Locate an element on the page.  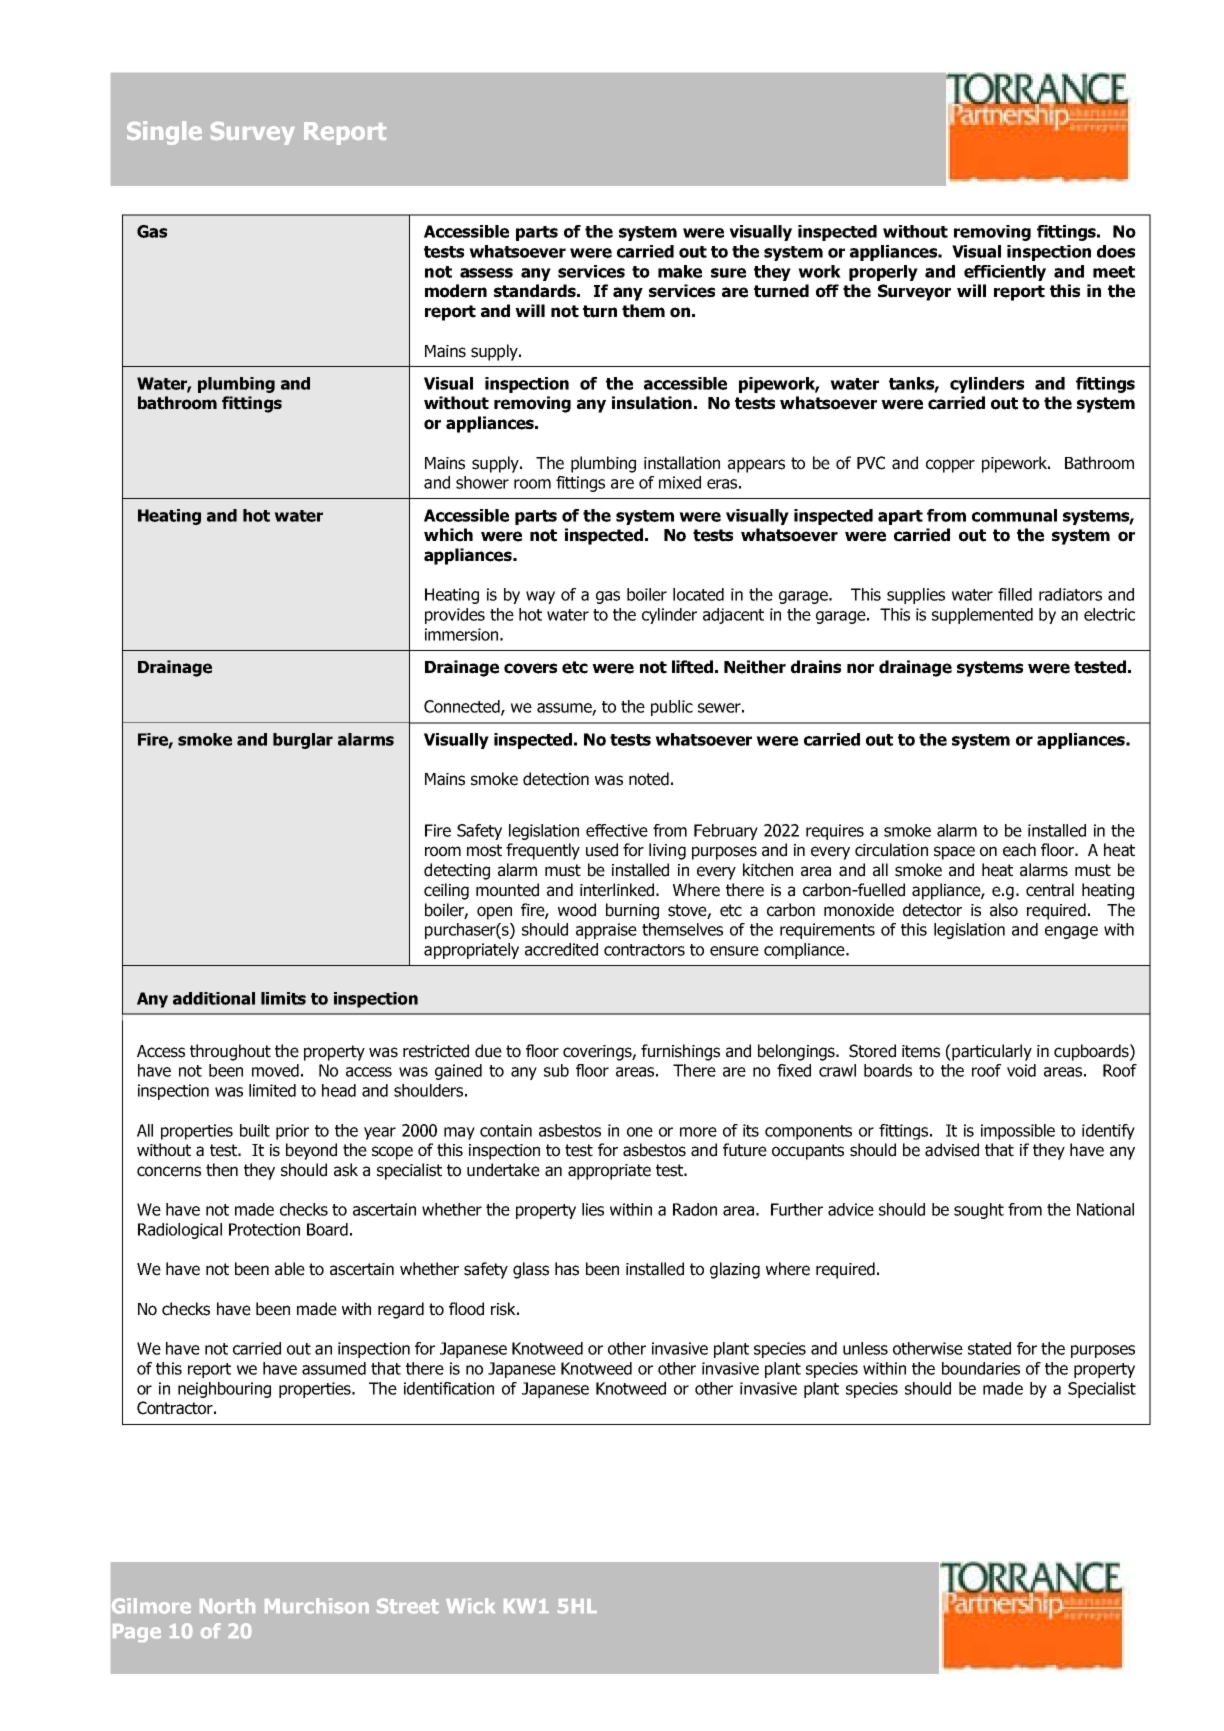
built is located at coordinates (255, 1130).
